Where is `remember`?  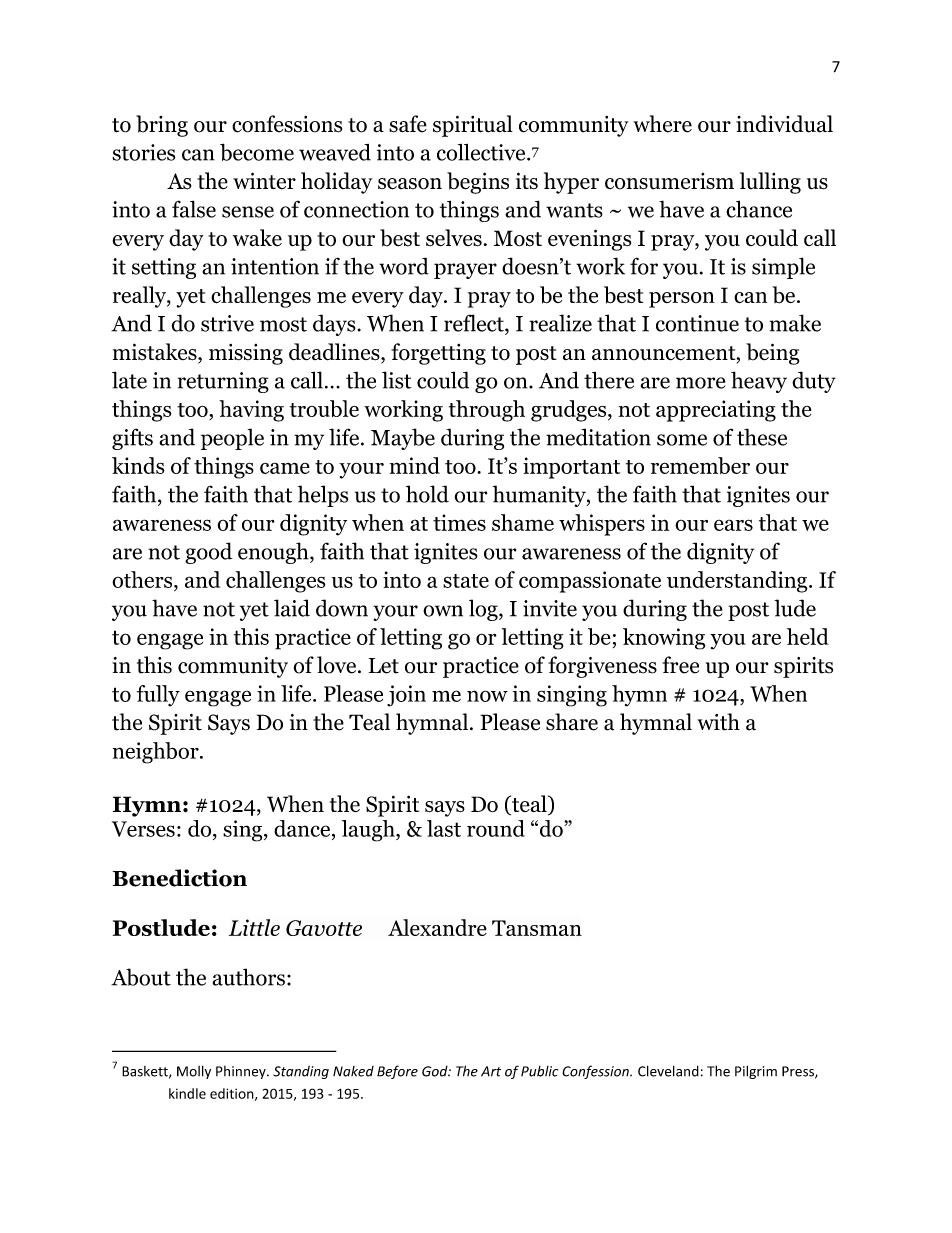
remember is located at coordinates (700, 465).
